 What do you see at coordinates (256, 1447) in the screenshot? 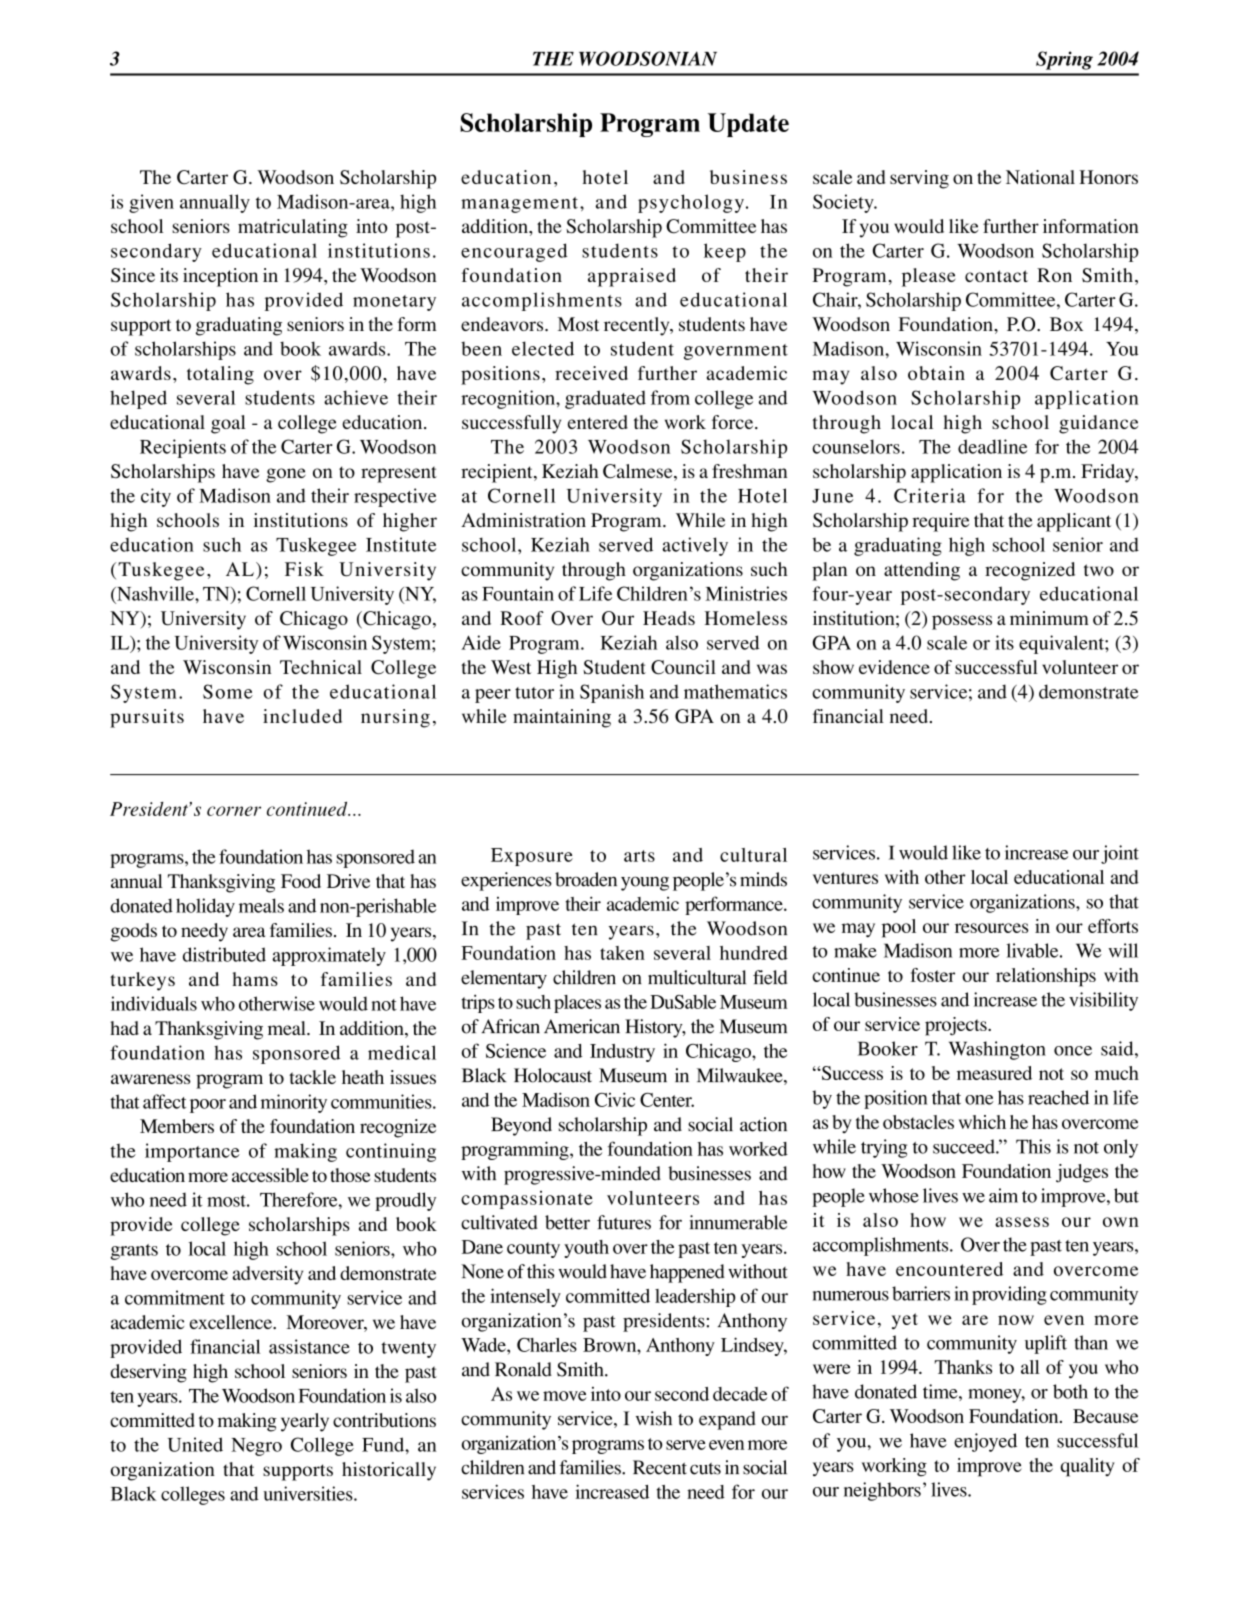
I see `Negro` at bounding box center [256, 1447].
